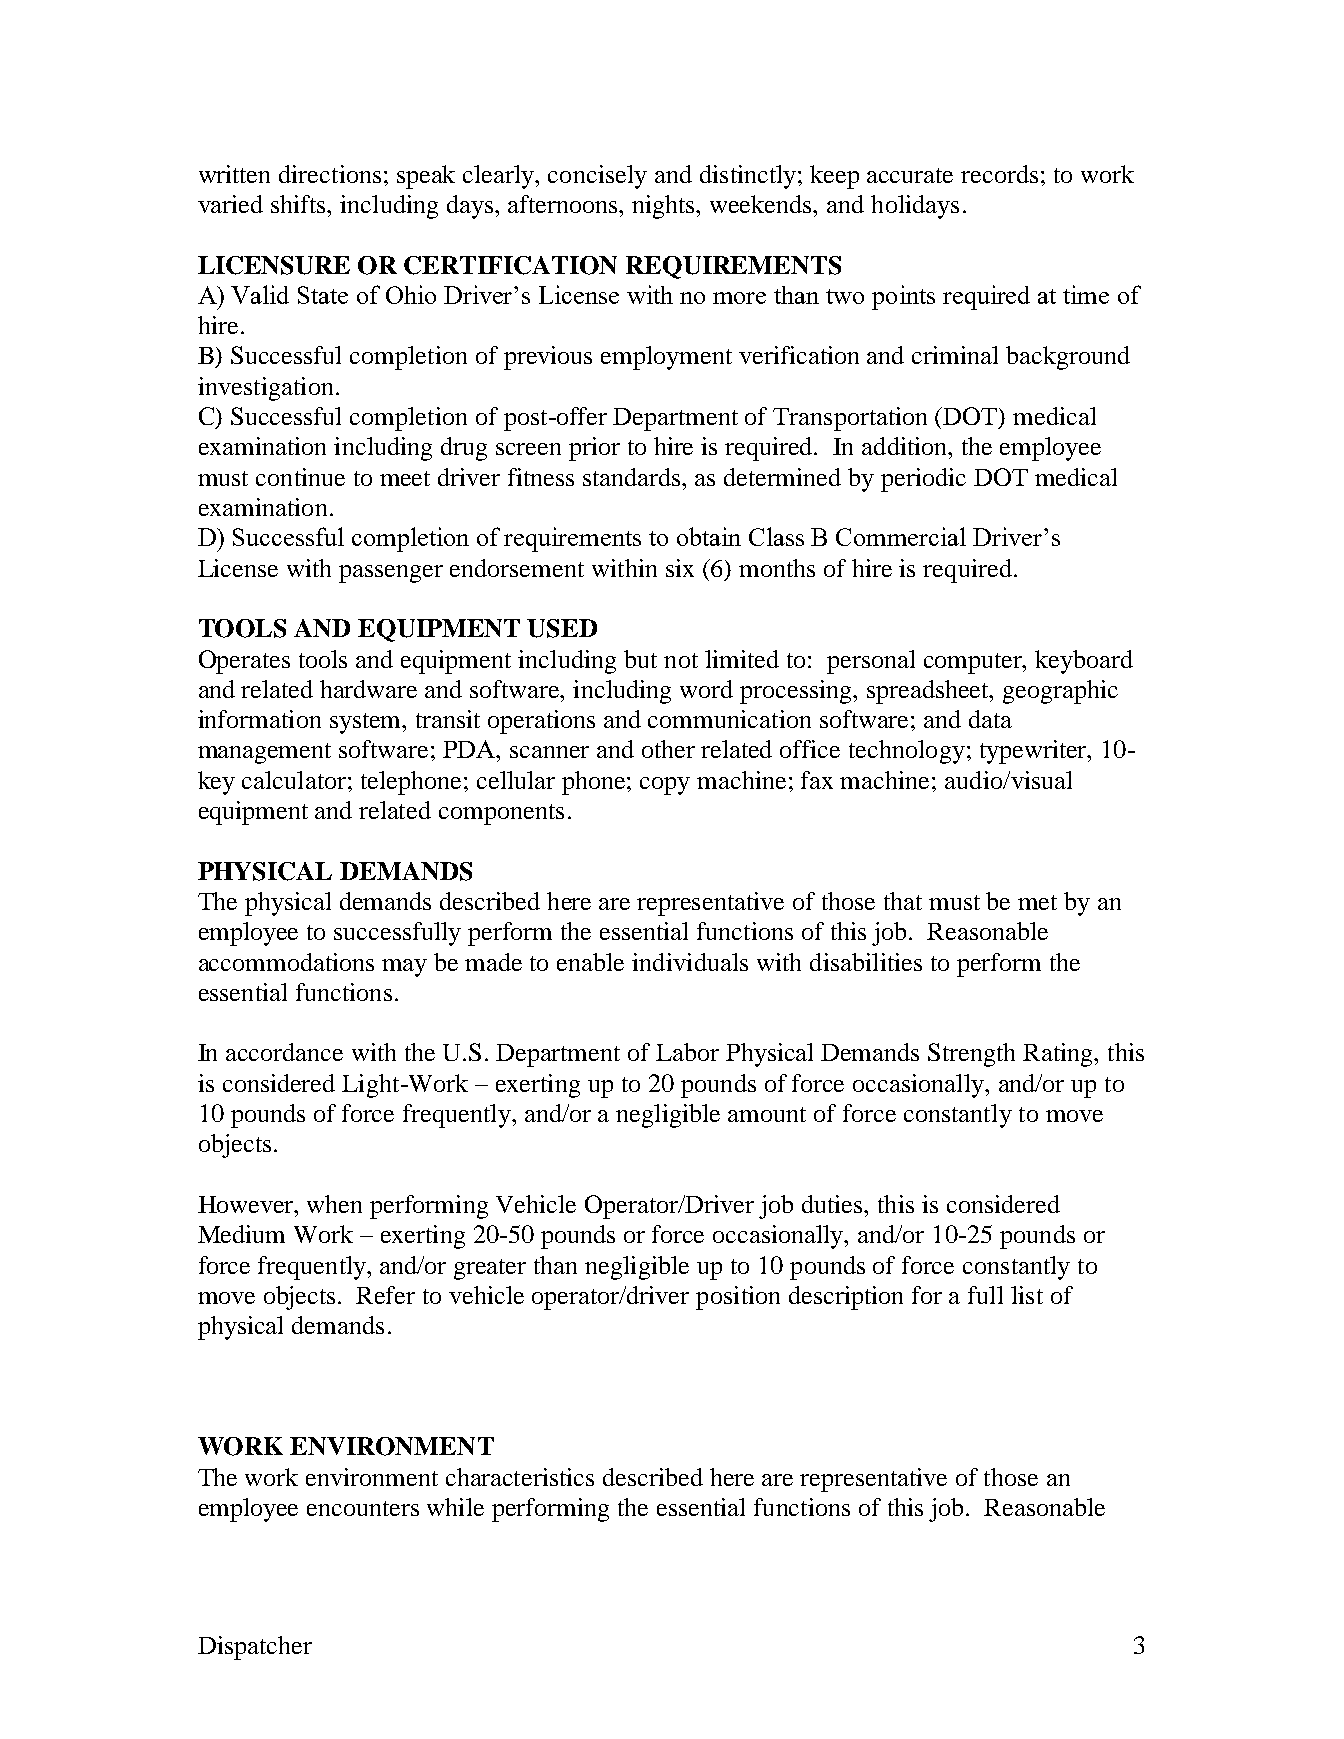  Describe the element at coordinates (264, 753) in the screenshot. I see `management` at that location.
